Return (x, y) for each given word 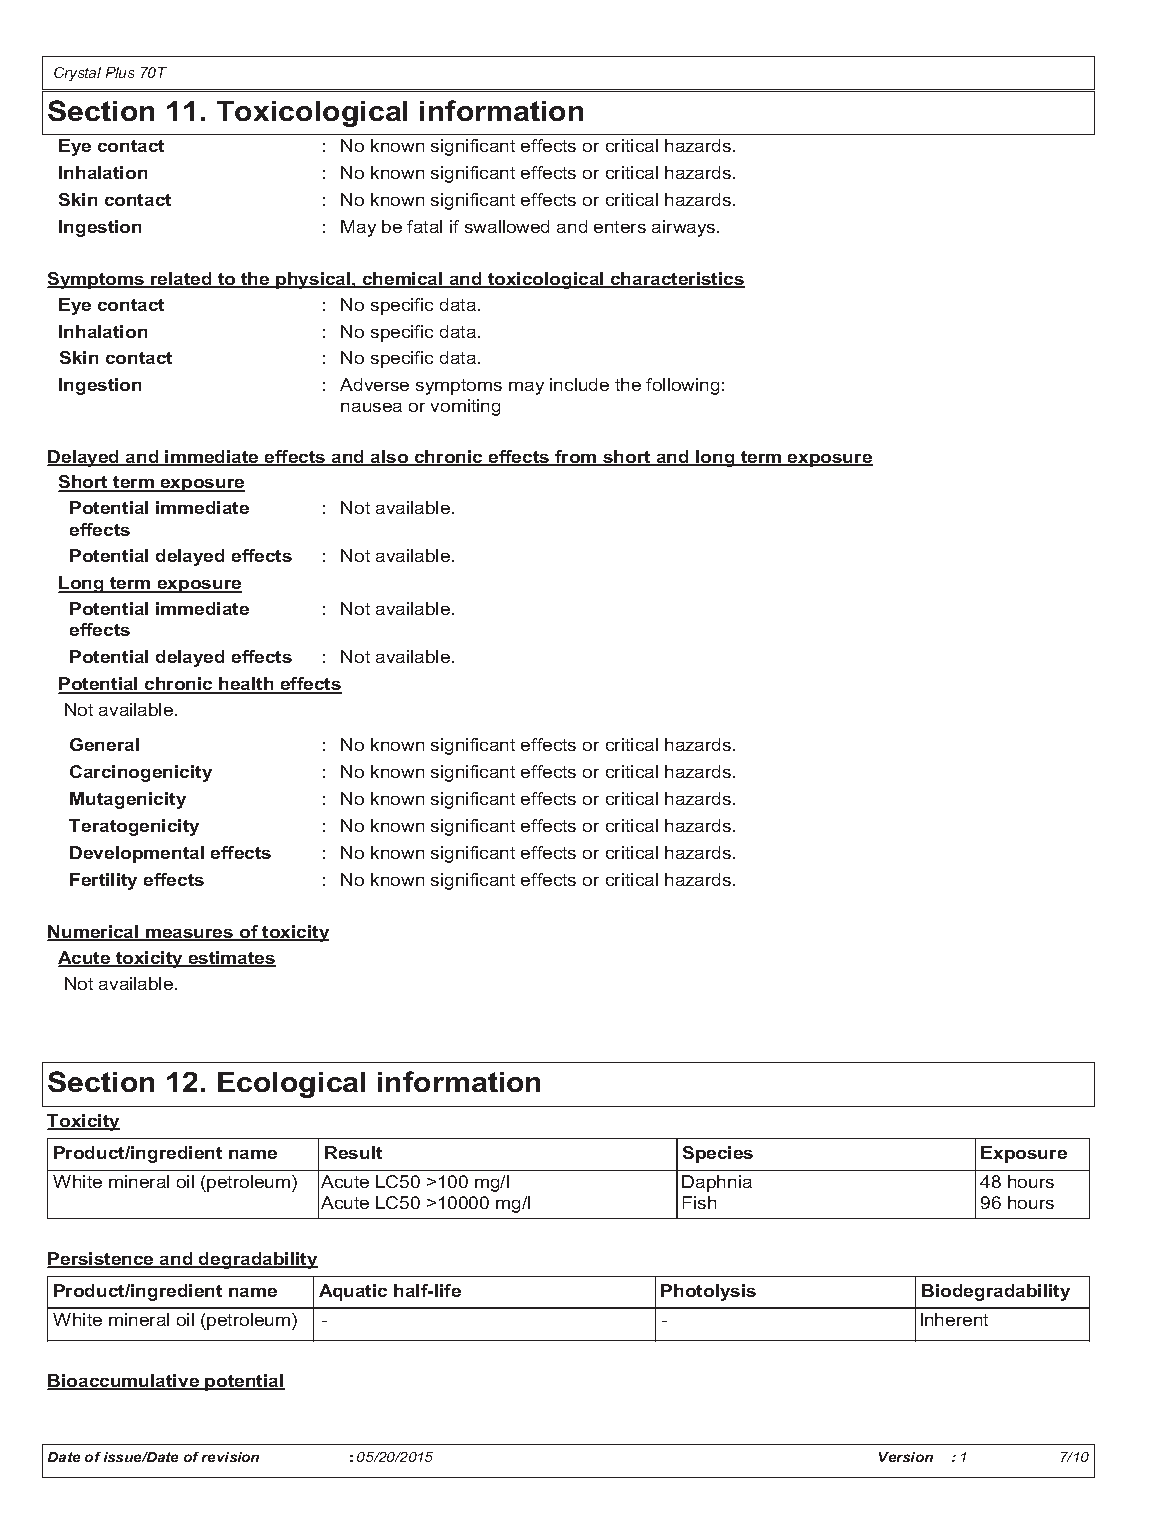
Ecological (291, 1085)
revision (230, 1457)
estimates (231, 959)
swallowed (507, 226)
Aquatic (353, 1292)
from (576, 458)
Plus (120, 72)
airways (685, 228)
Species (718, 1154)
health (246, 685)
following (682, 386)
